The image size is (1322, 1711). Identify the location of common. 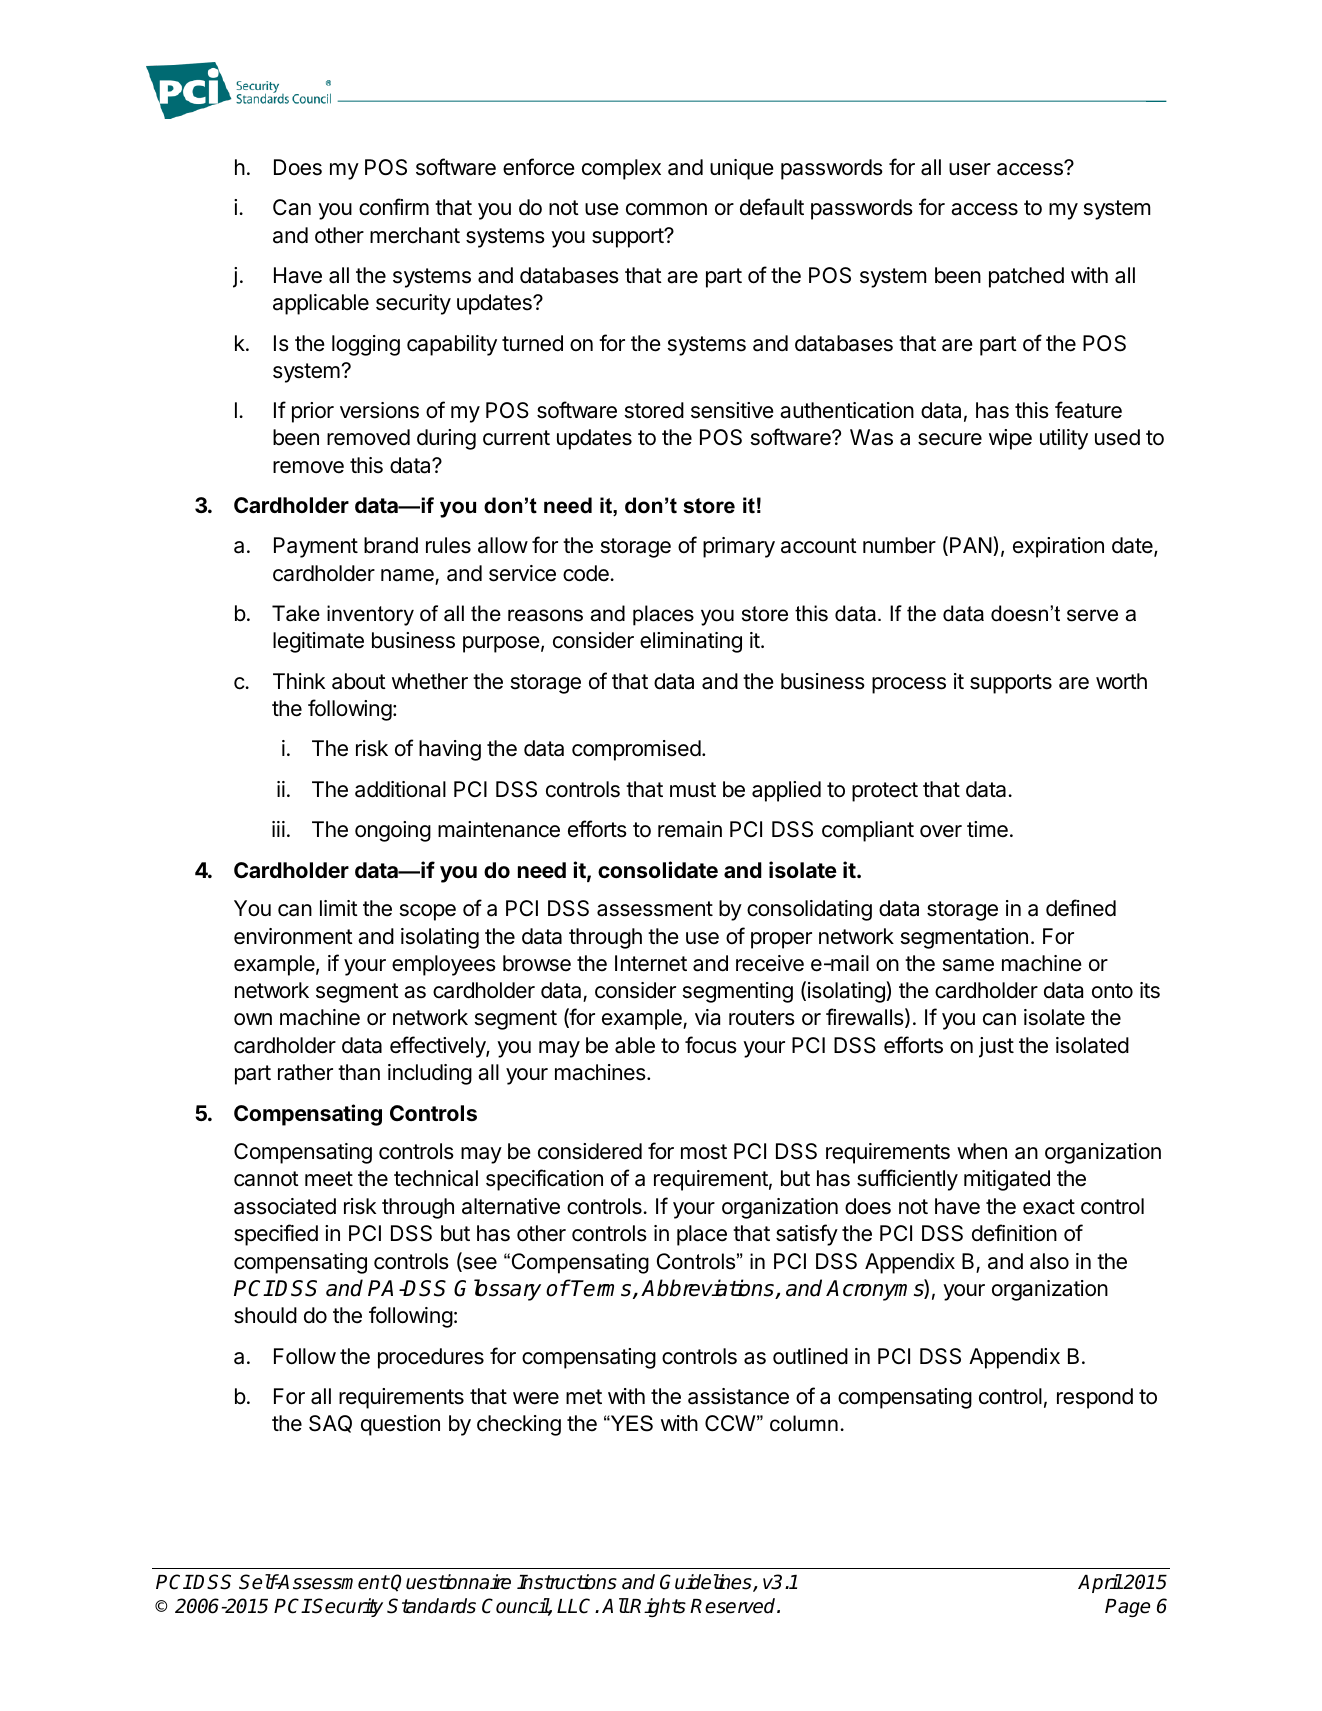
(666, 209).
